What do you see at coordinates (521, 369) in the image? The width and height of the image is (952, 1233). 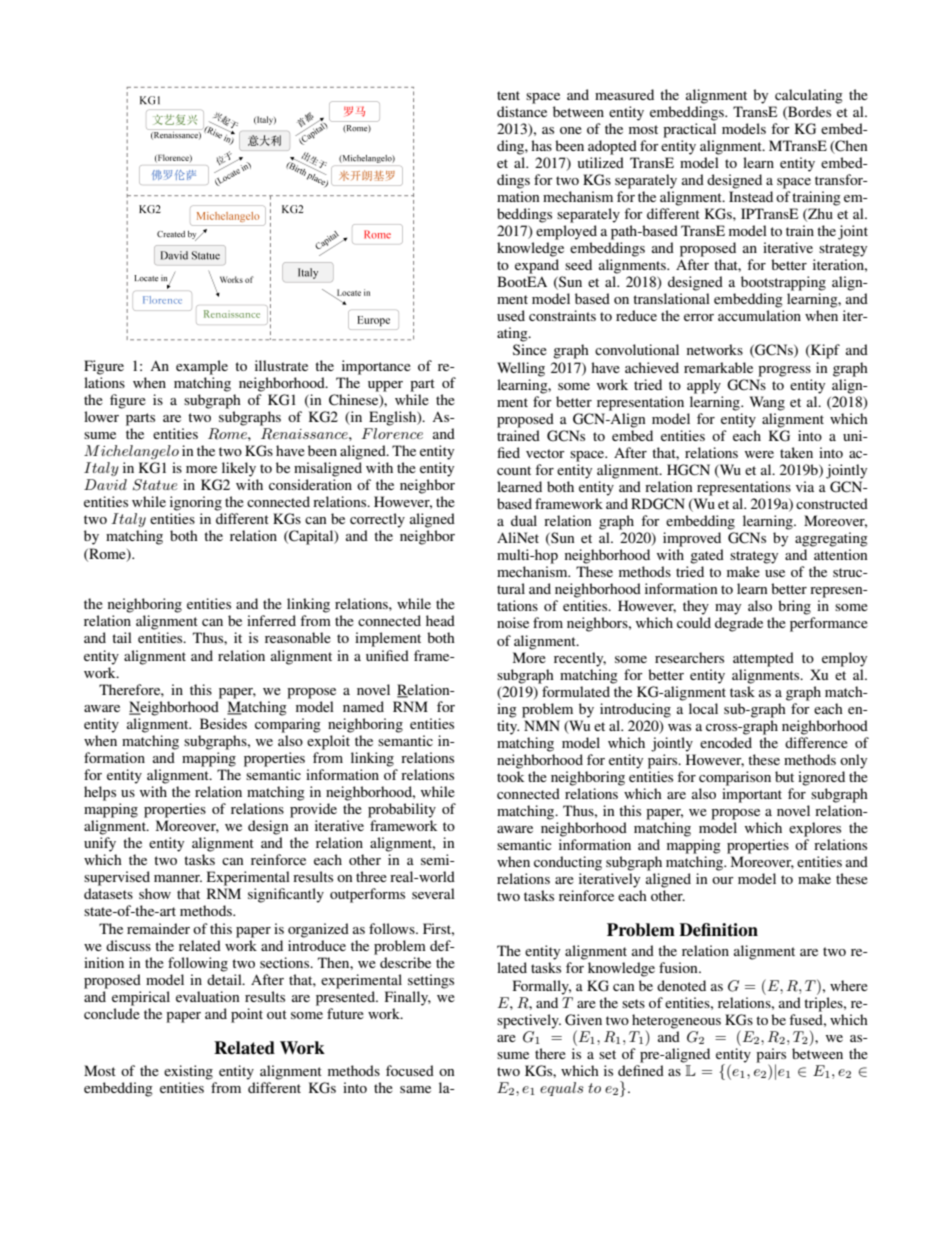 I see `Welling` at bounding box center [521, 369].
